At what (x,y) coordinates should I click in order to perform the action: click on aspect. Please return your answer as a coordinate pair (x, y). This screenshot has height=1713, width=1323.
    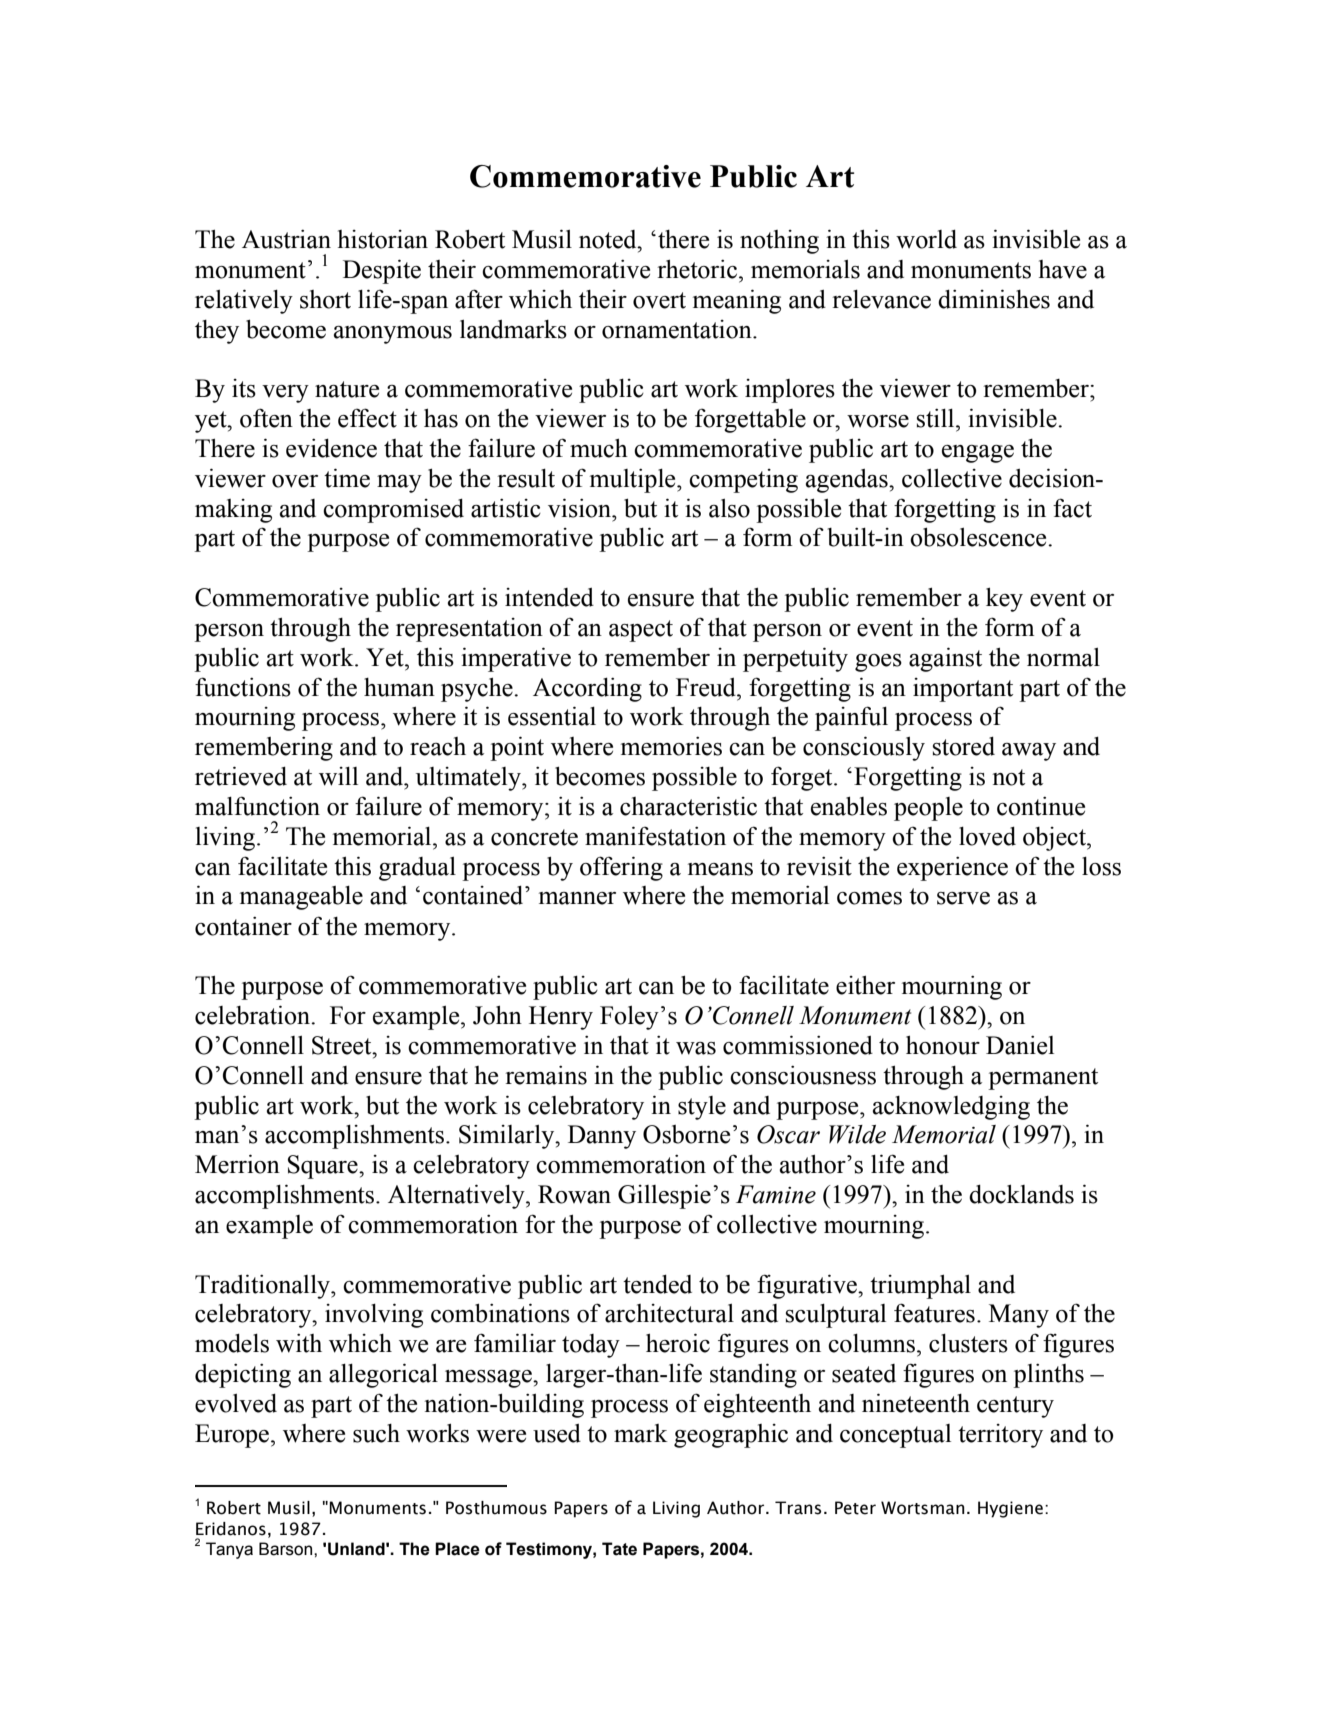
    Looking at the image, I should click on (641, 631).
